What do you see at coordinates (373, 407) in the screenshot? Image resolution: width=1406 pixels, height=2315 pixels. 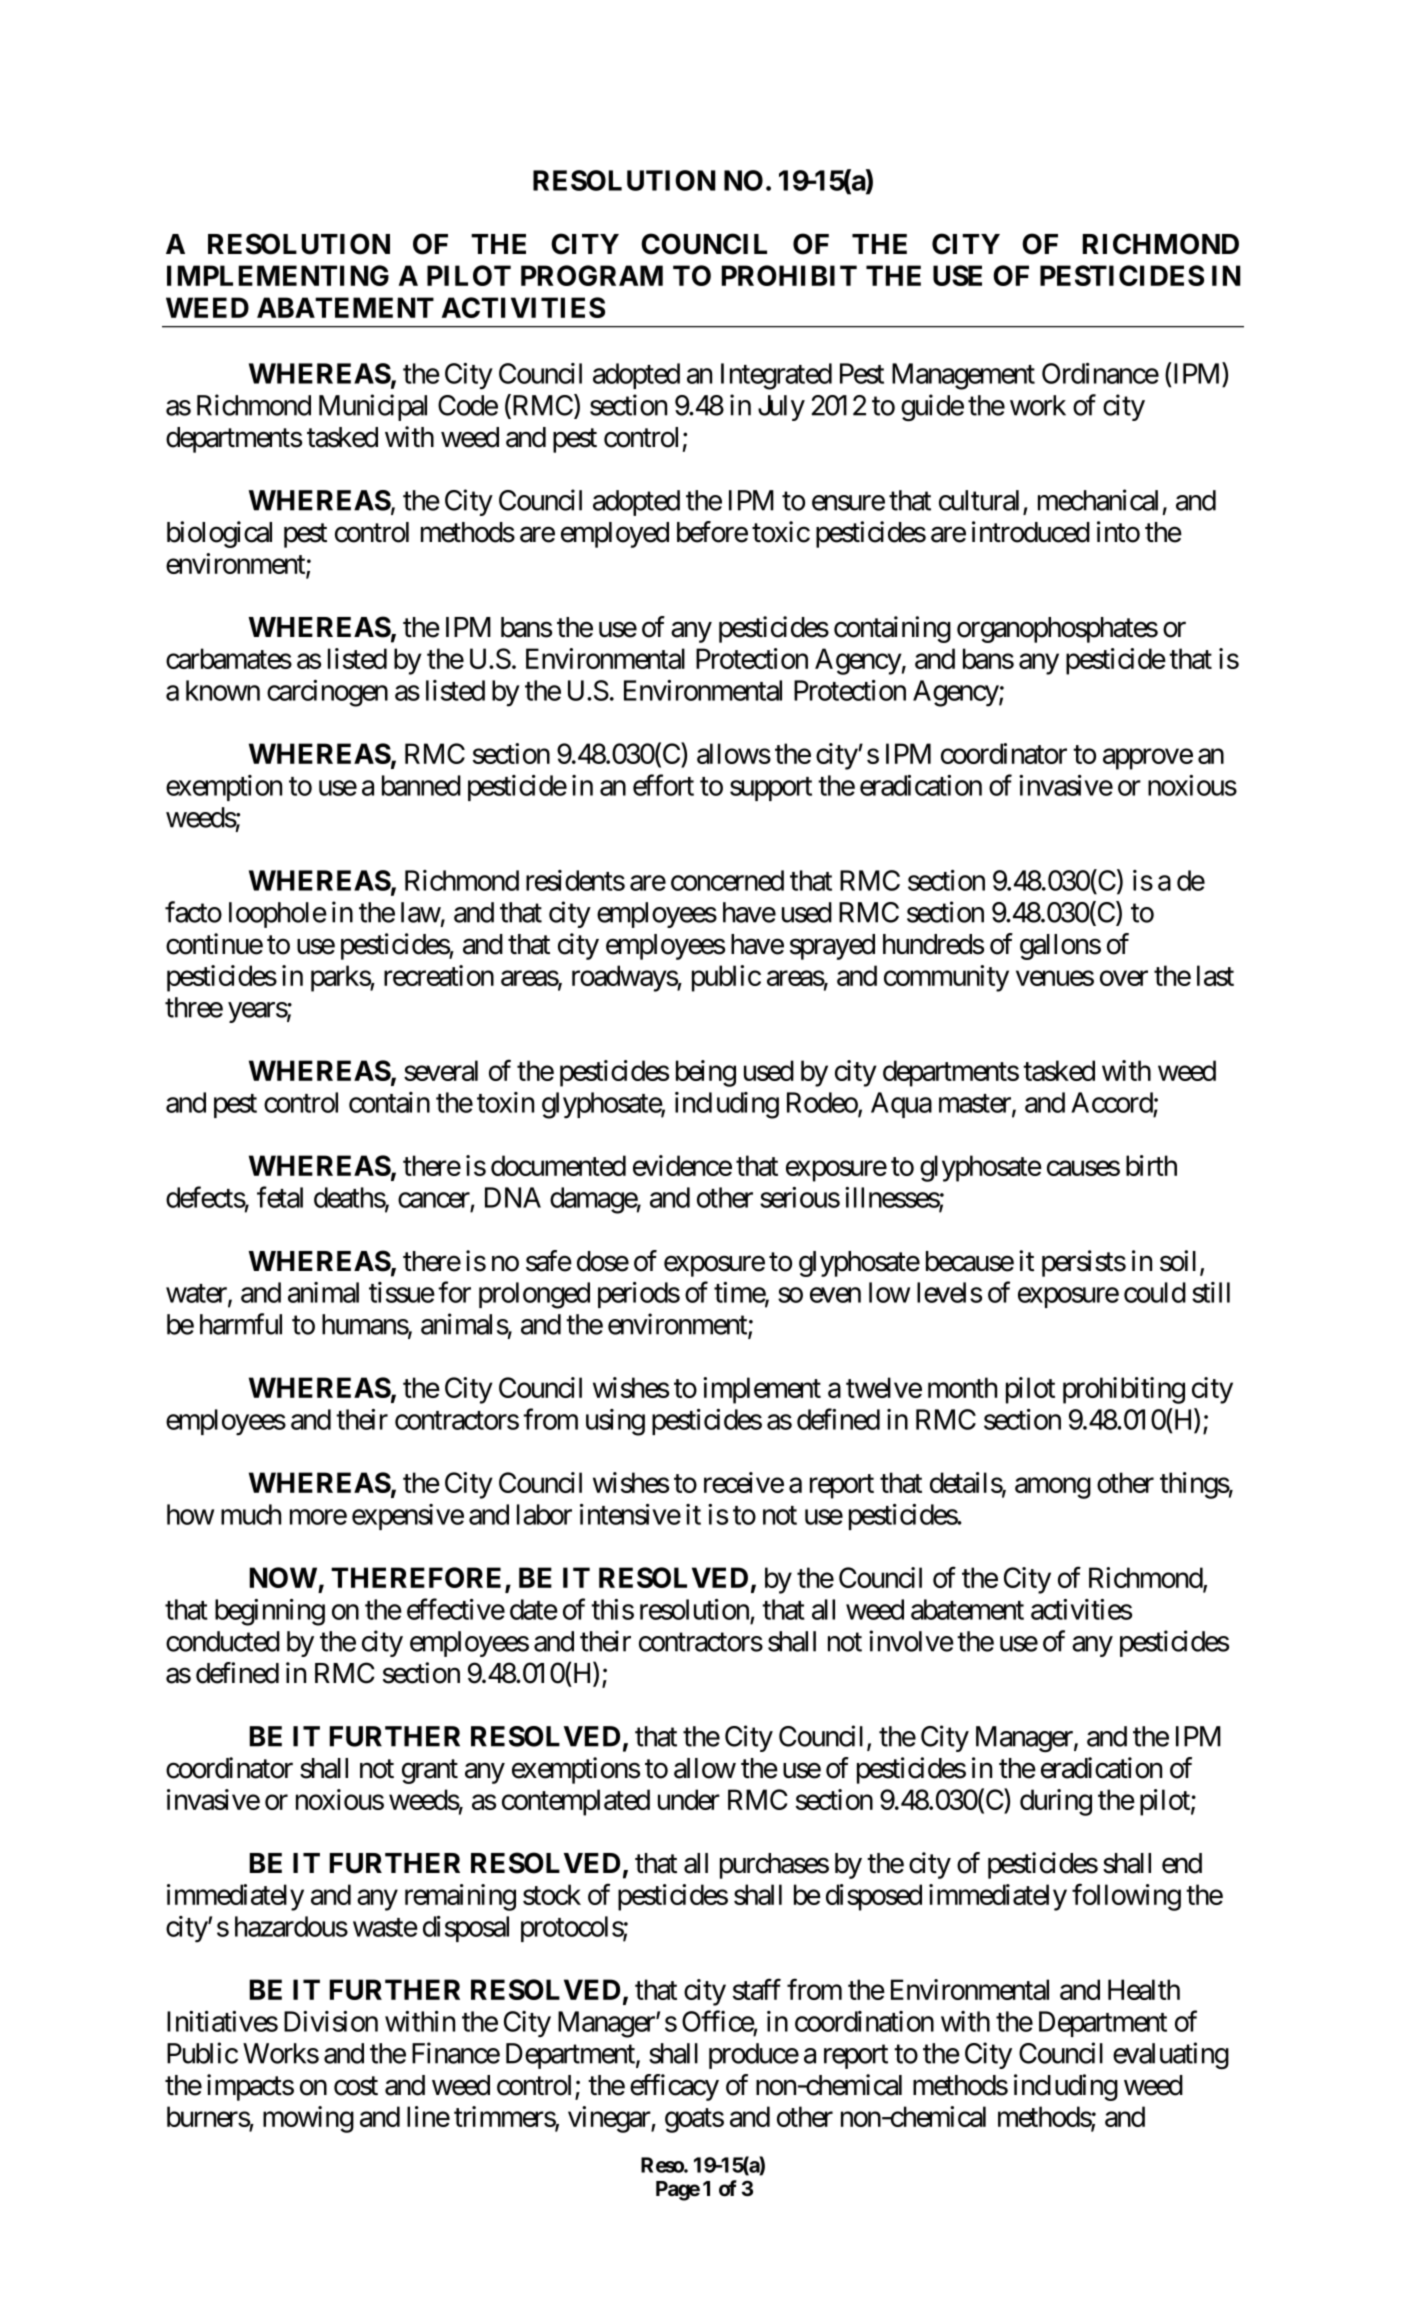 I see `Municipal` at bounding box center [373, 407].
